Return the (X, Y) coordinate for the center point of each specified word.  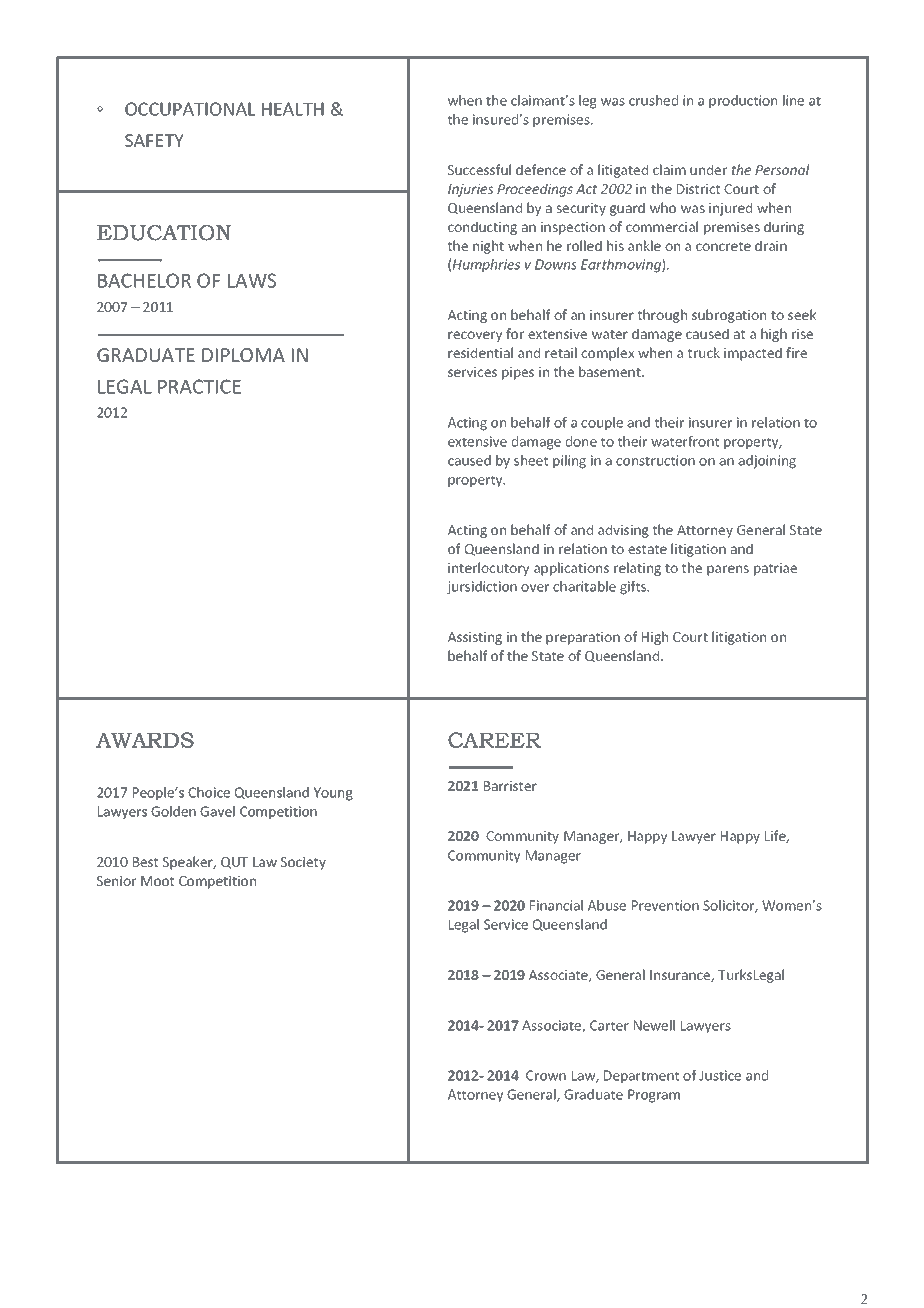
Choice (209, 792)
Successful (479, 169)
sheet (531, 460)
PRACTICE (199, 386)
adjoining (767, 462)
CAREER (494, 740)
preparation (583, 638)
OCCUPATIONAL (190, 109)
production (743, 101)
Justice (720, 1075)
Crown (546, 1075)
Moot (157, 881)
